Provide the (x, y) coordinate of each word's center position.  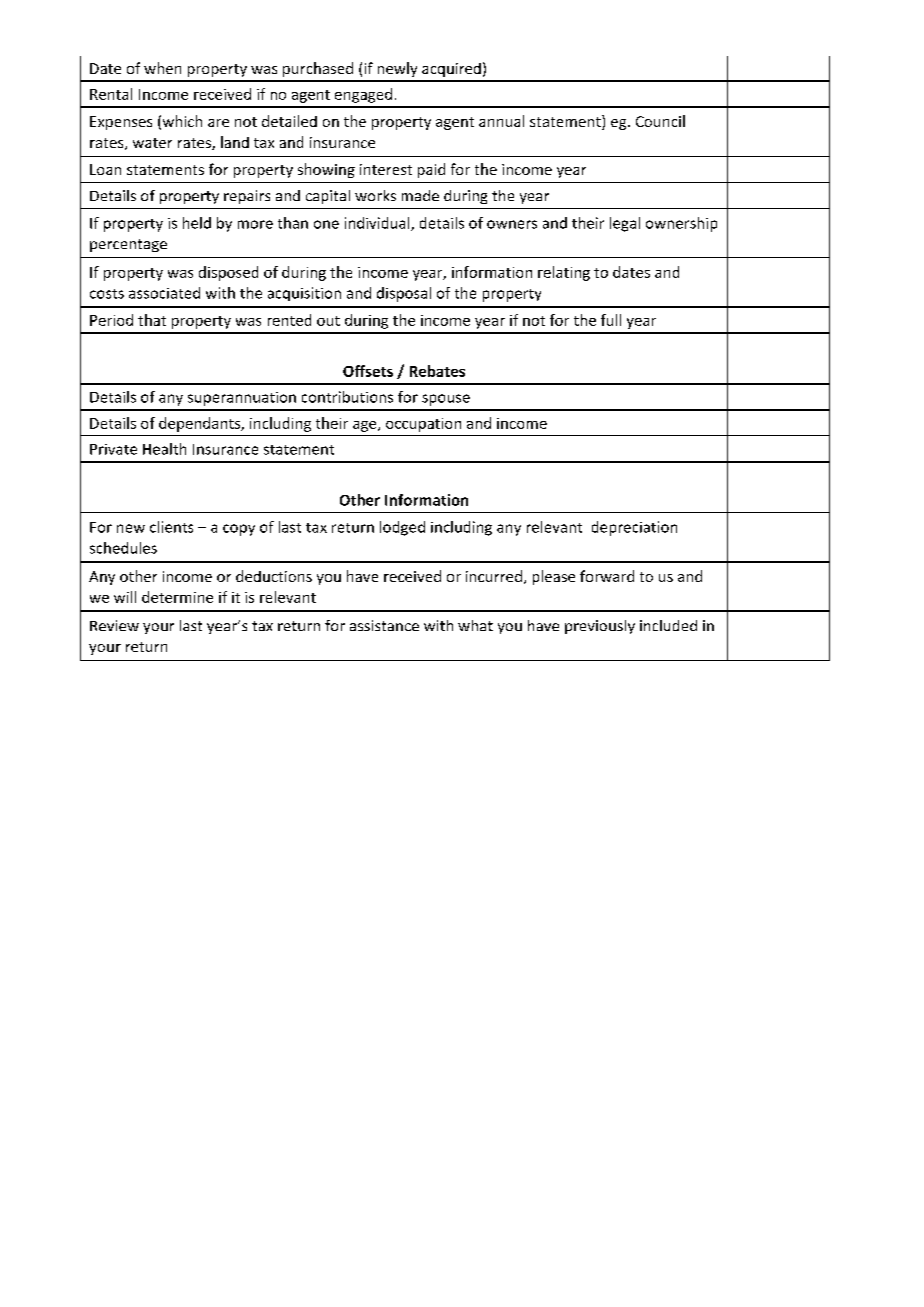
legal (625, 224)
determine (177, 597)
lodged (402, 528)
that (152, 320)
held (197, 223)
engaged (363, 95)
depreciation (634, 528)
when (162, 68)
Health (164, 449)
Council (660, 121)
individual (378, 224)
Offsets (368, 371)
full (611, 320)
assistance (384, 625)
